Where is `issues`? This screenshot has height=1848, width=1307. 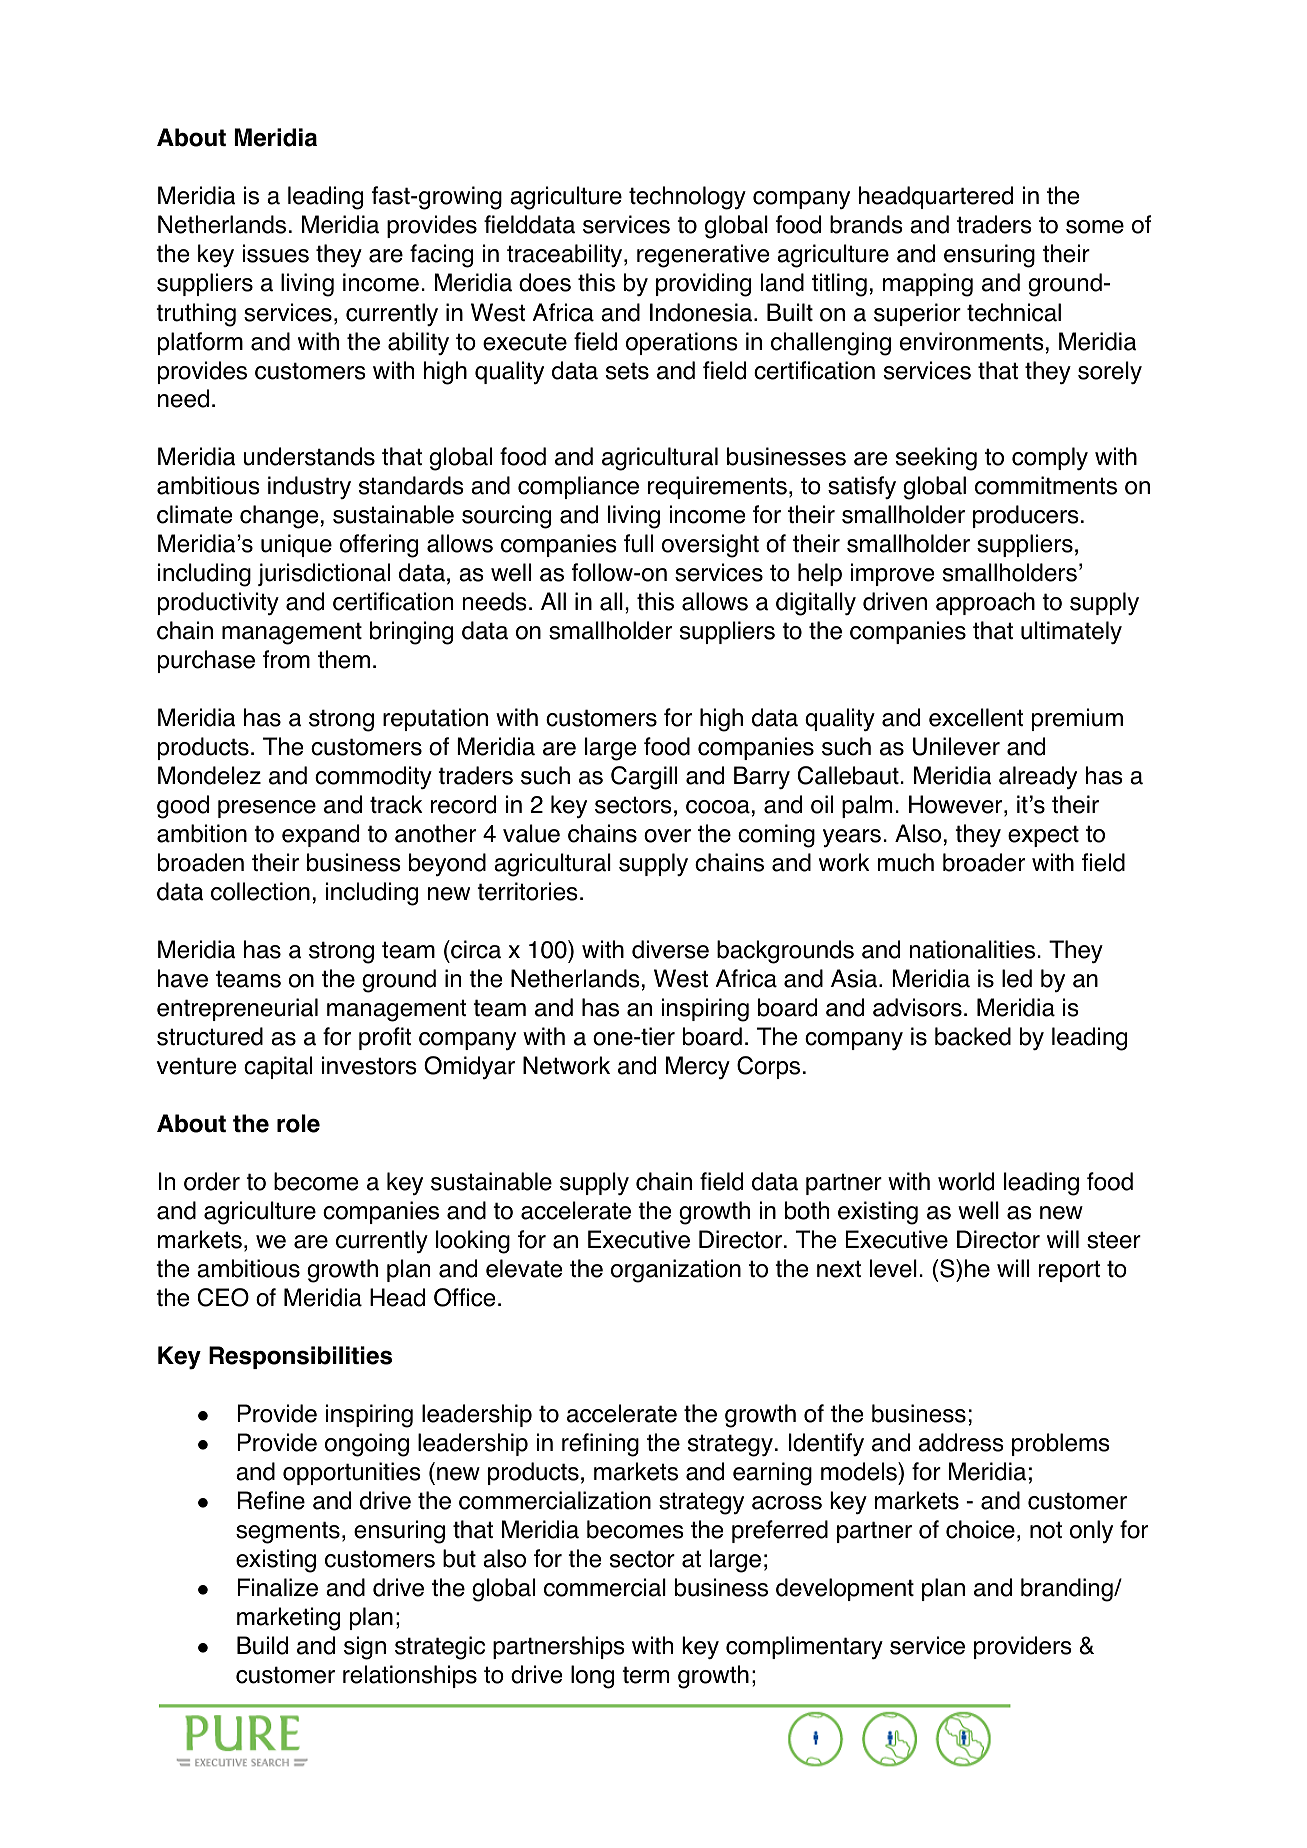 issues is located at coordinates (276, 253).
